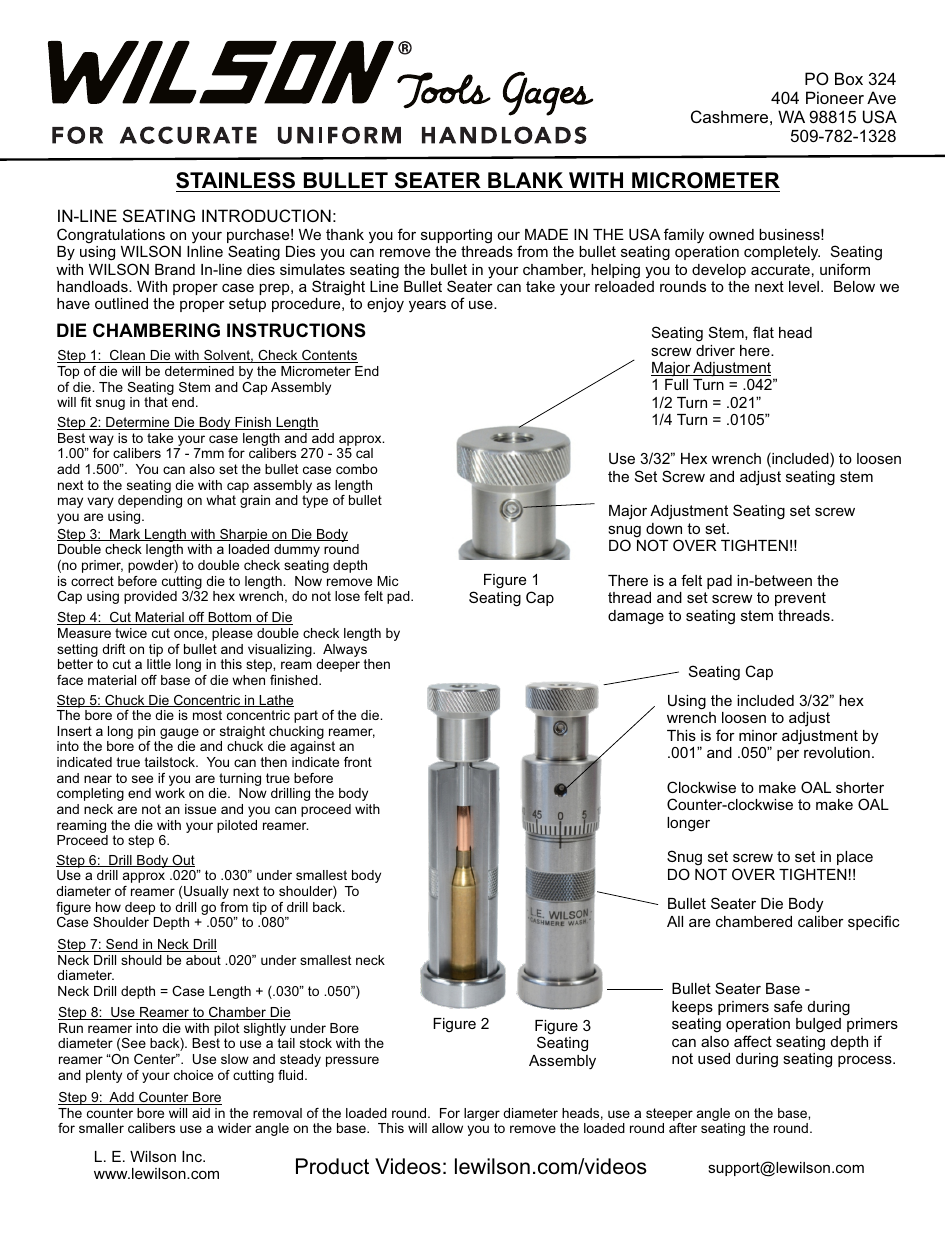 The image size is (952, 1233). I want to click on driver, so click(715, 350).
